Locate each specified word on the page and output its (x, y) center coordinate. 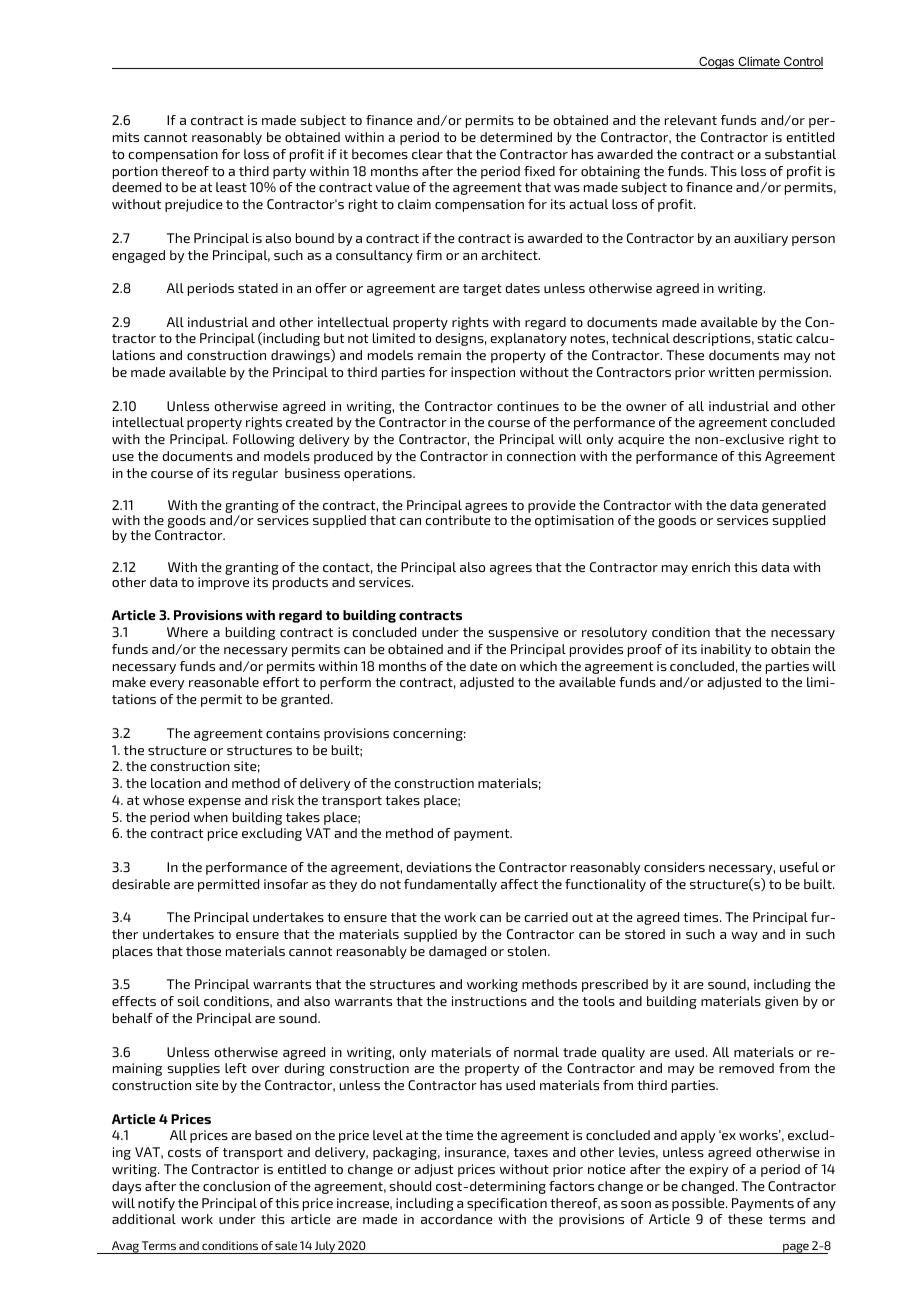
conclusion (236, 1186)
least (231, 187)
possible (699, 1204)
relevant (691, 120)
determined (516, 137)
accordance (457, 1219)
